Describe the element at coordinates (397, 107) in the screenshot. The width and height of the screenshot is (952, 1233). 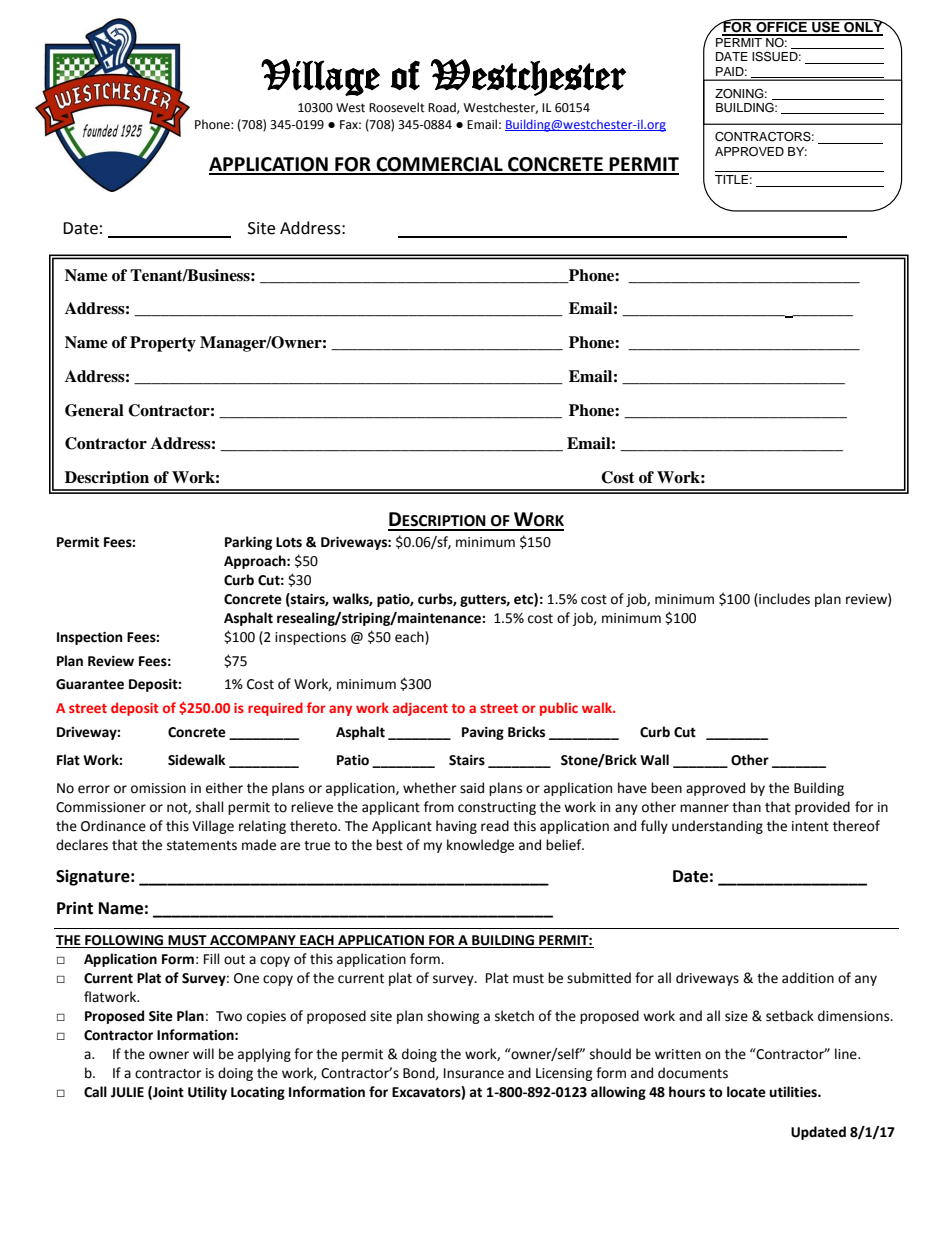
I see `Roosevelt` at that location.
